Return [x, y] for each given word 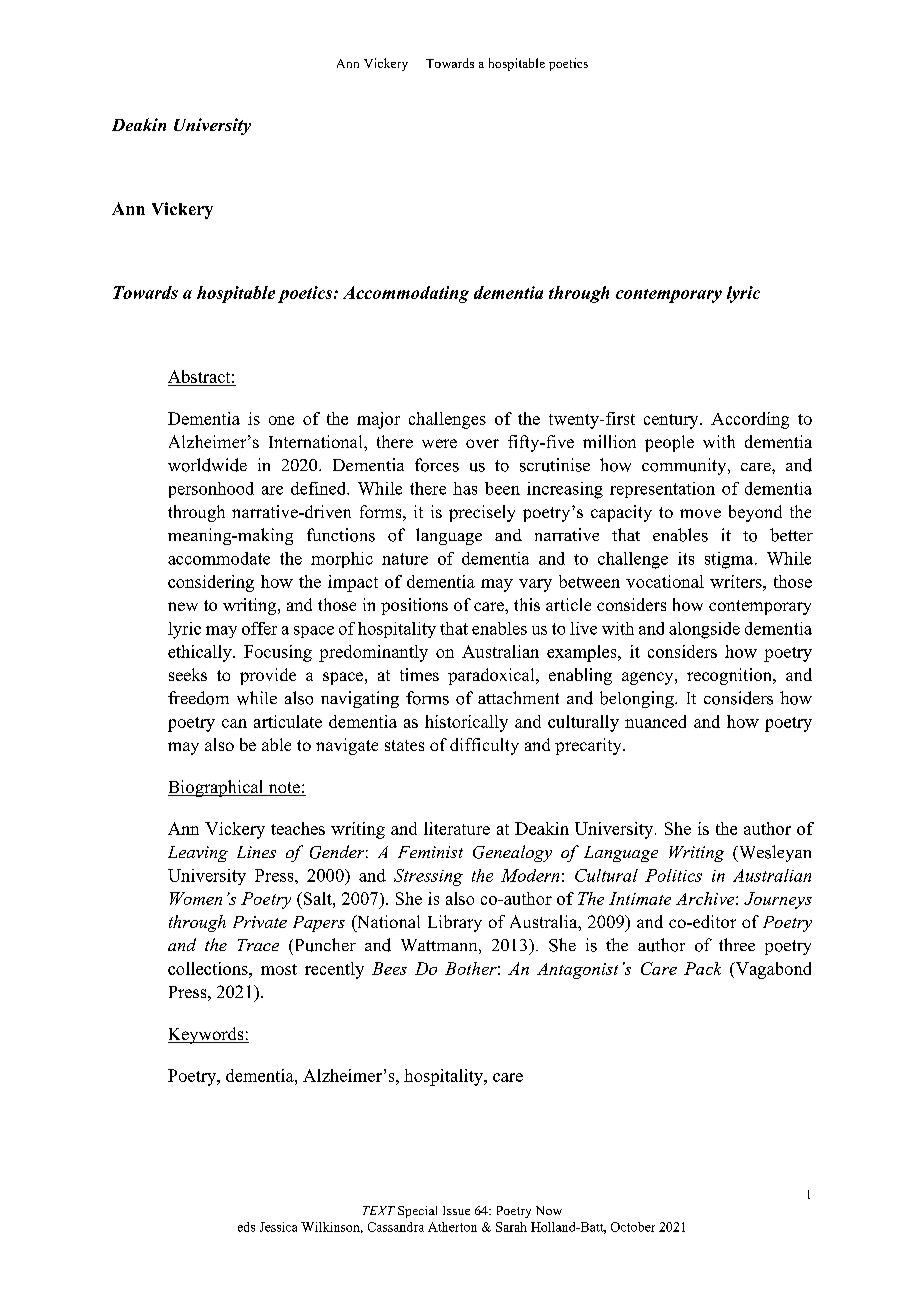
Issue [456, 1210]
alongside [704, 630]
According [750, 420]
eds [246, 1227]
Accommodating [406, 294]
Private [260, 922]
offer [259, 628]
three [737, 944]
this [527, 604]
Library [455, 923]
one [281, 420]
